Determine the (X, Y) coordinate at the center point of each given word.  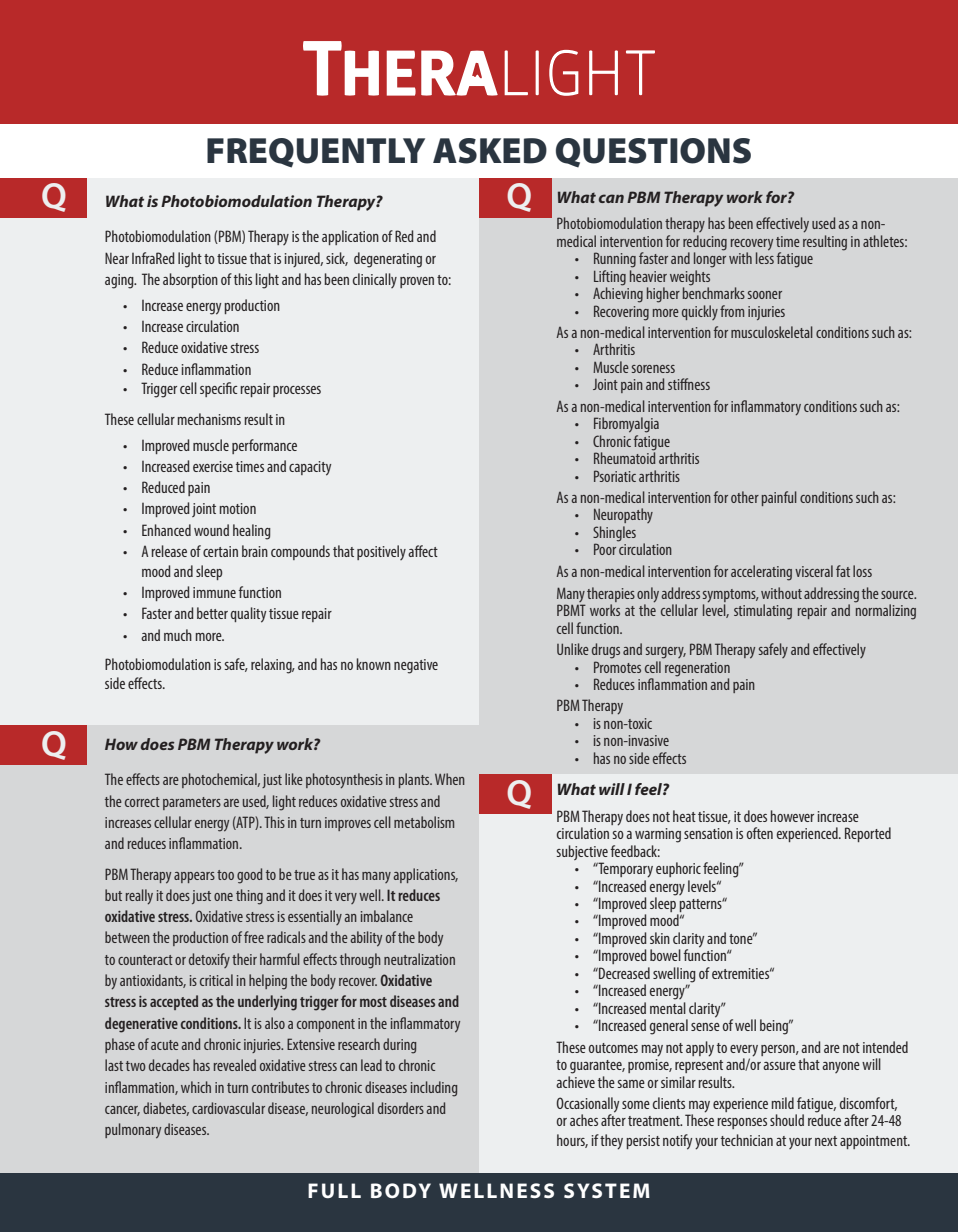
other (745, 497)
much (178, 635)
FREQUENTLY (316, 153)
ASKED (490, 151)
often (760, 833)
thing (249, 897)
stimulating (763, 612)
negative (416, 666)
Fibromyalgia (626, 425)
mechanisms (209, 419)
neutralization (419, 959)
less (765, 257)
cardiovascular (228, 1108)
